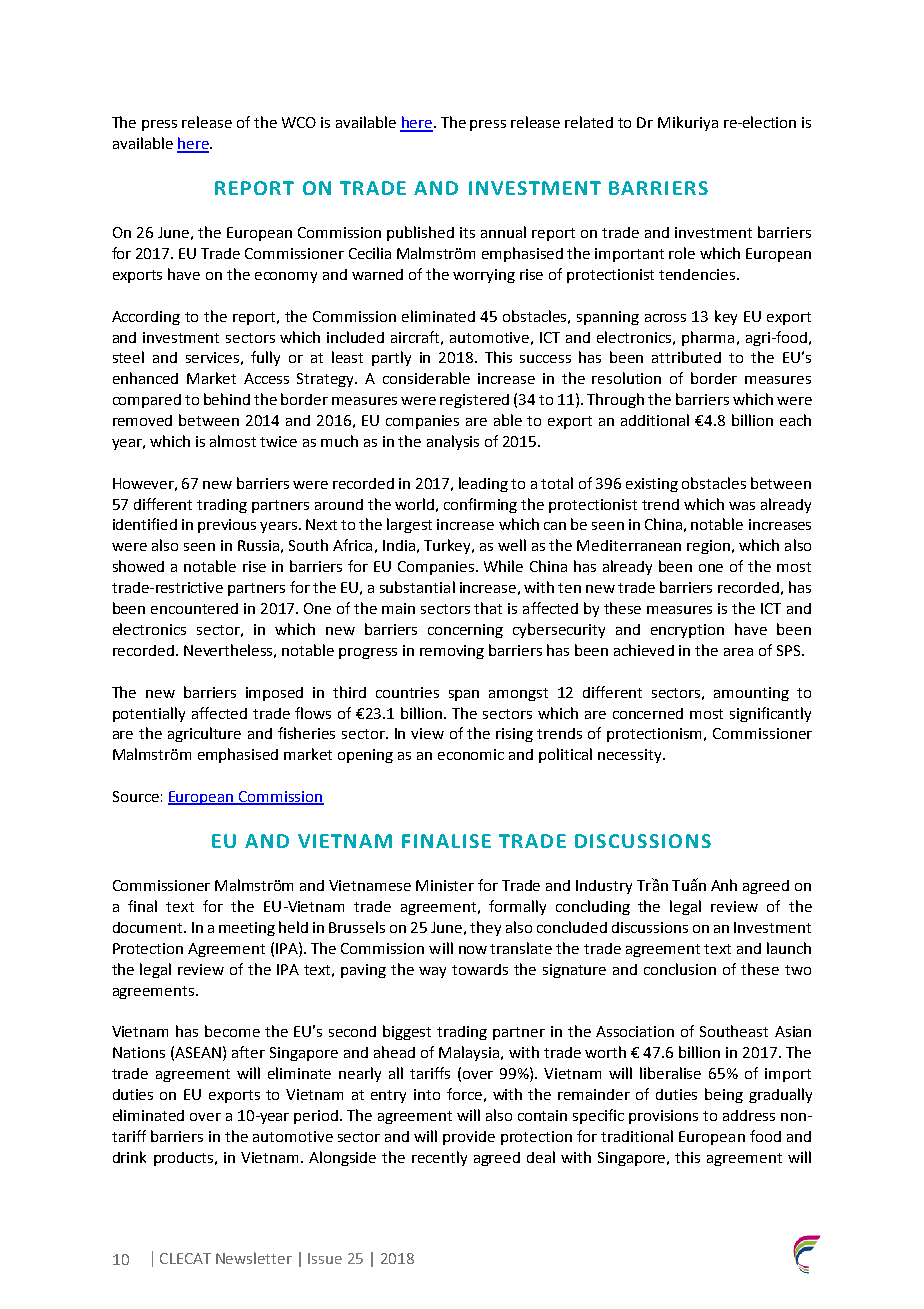 This image has height=1309, width=924. What do you see at coordinates (227, 526) in the image?
I see `previous` at bounding box center [227, 526].
